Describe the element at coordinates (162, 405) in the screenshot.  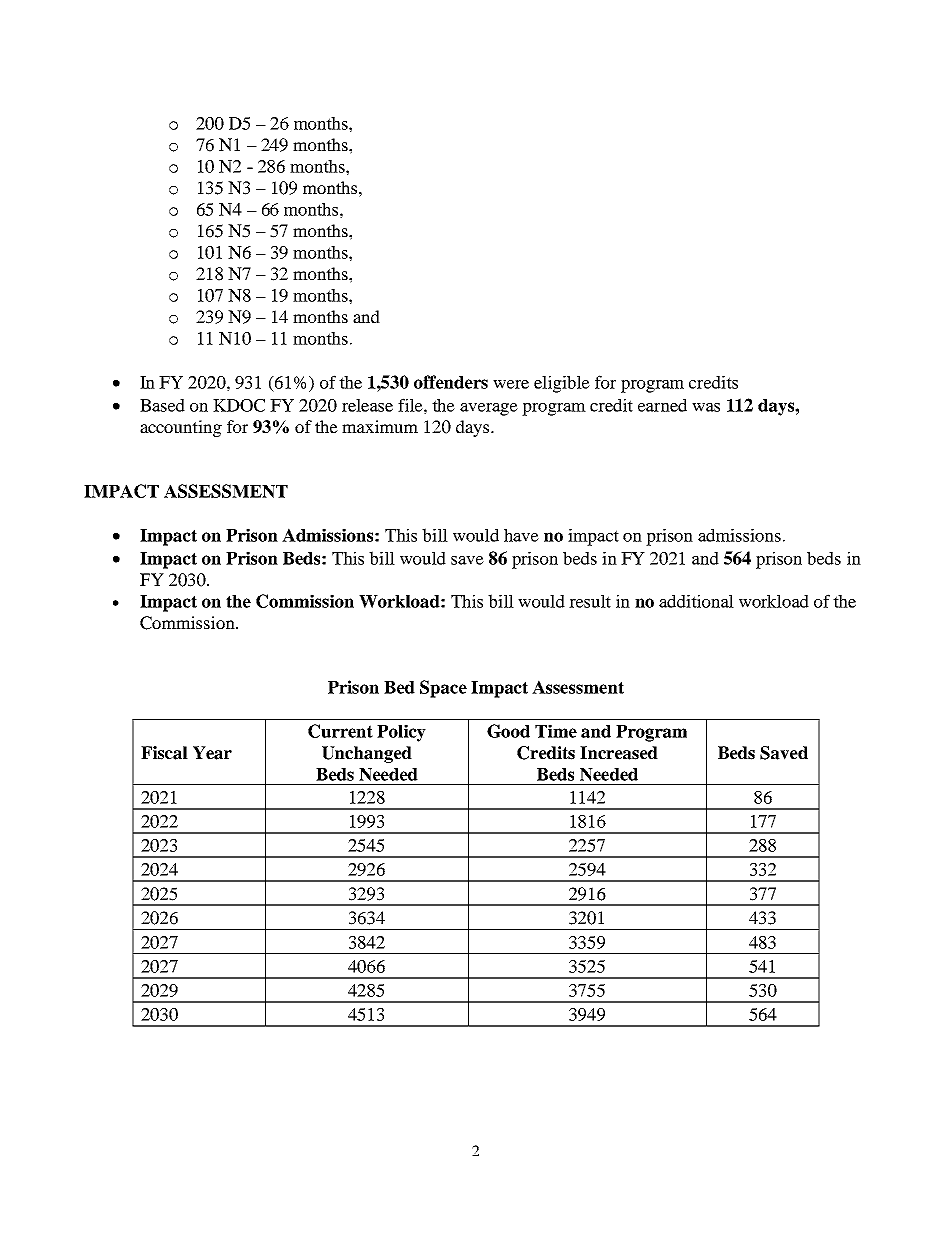
I see `Based` at that location.
